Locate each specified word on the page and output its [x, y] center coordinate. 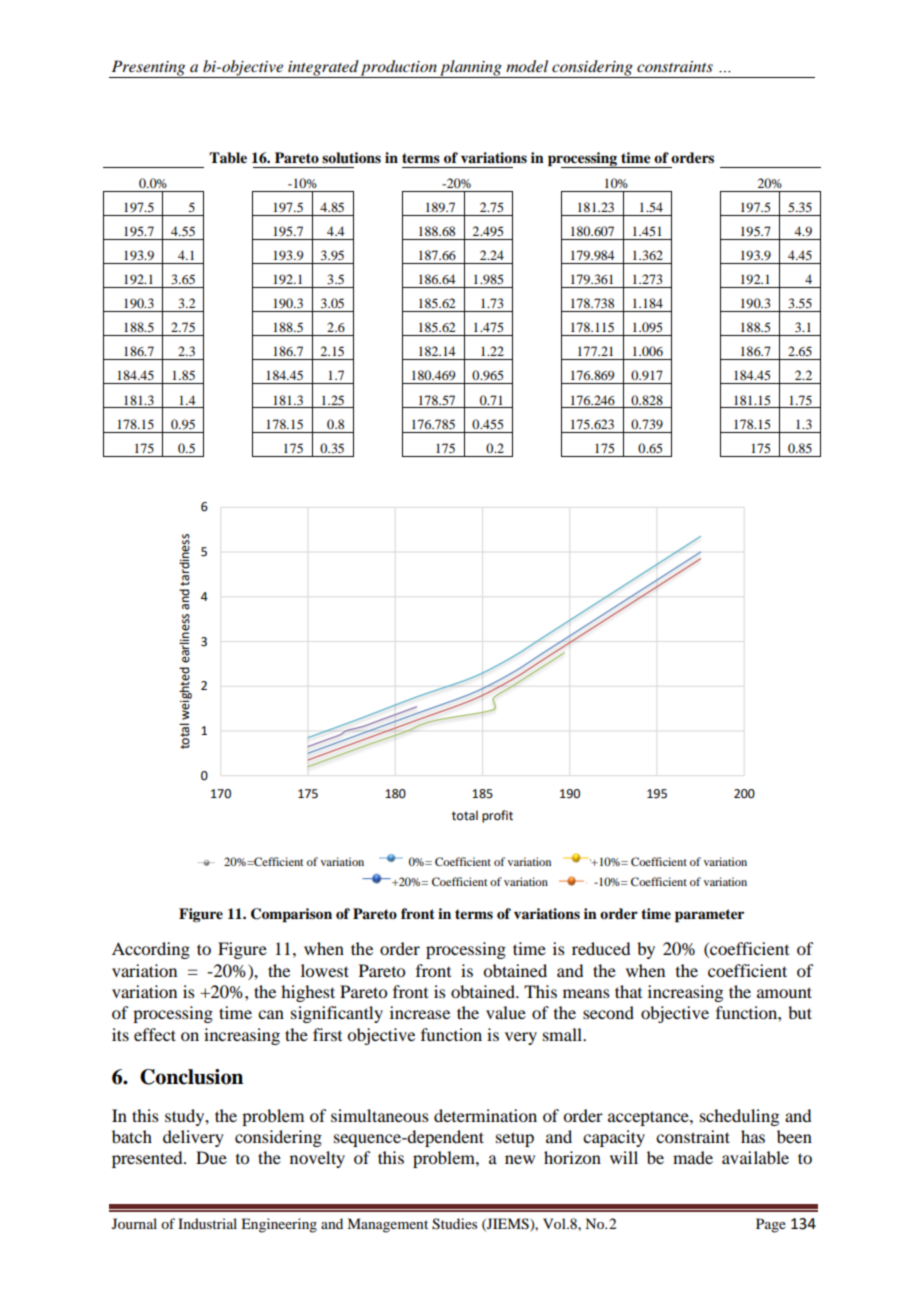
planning [471, 69]
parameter [709, 916]
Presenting [148, 69]
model [527, 66]
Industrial [207, 1223]
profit [497, 816]
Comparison [291, 915]
